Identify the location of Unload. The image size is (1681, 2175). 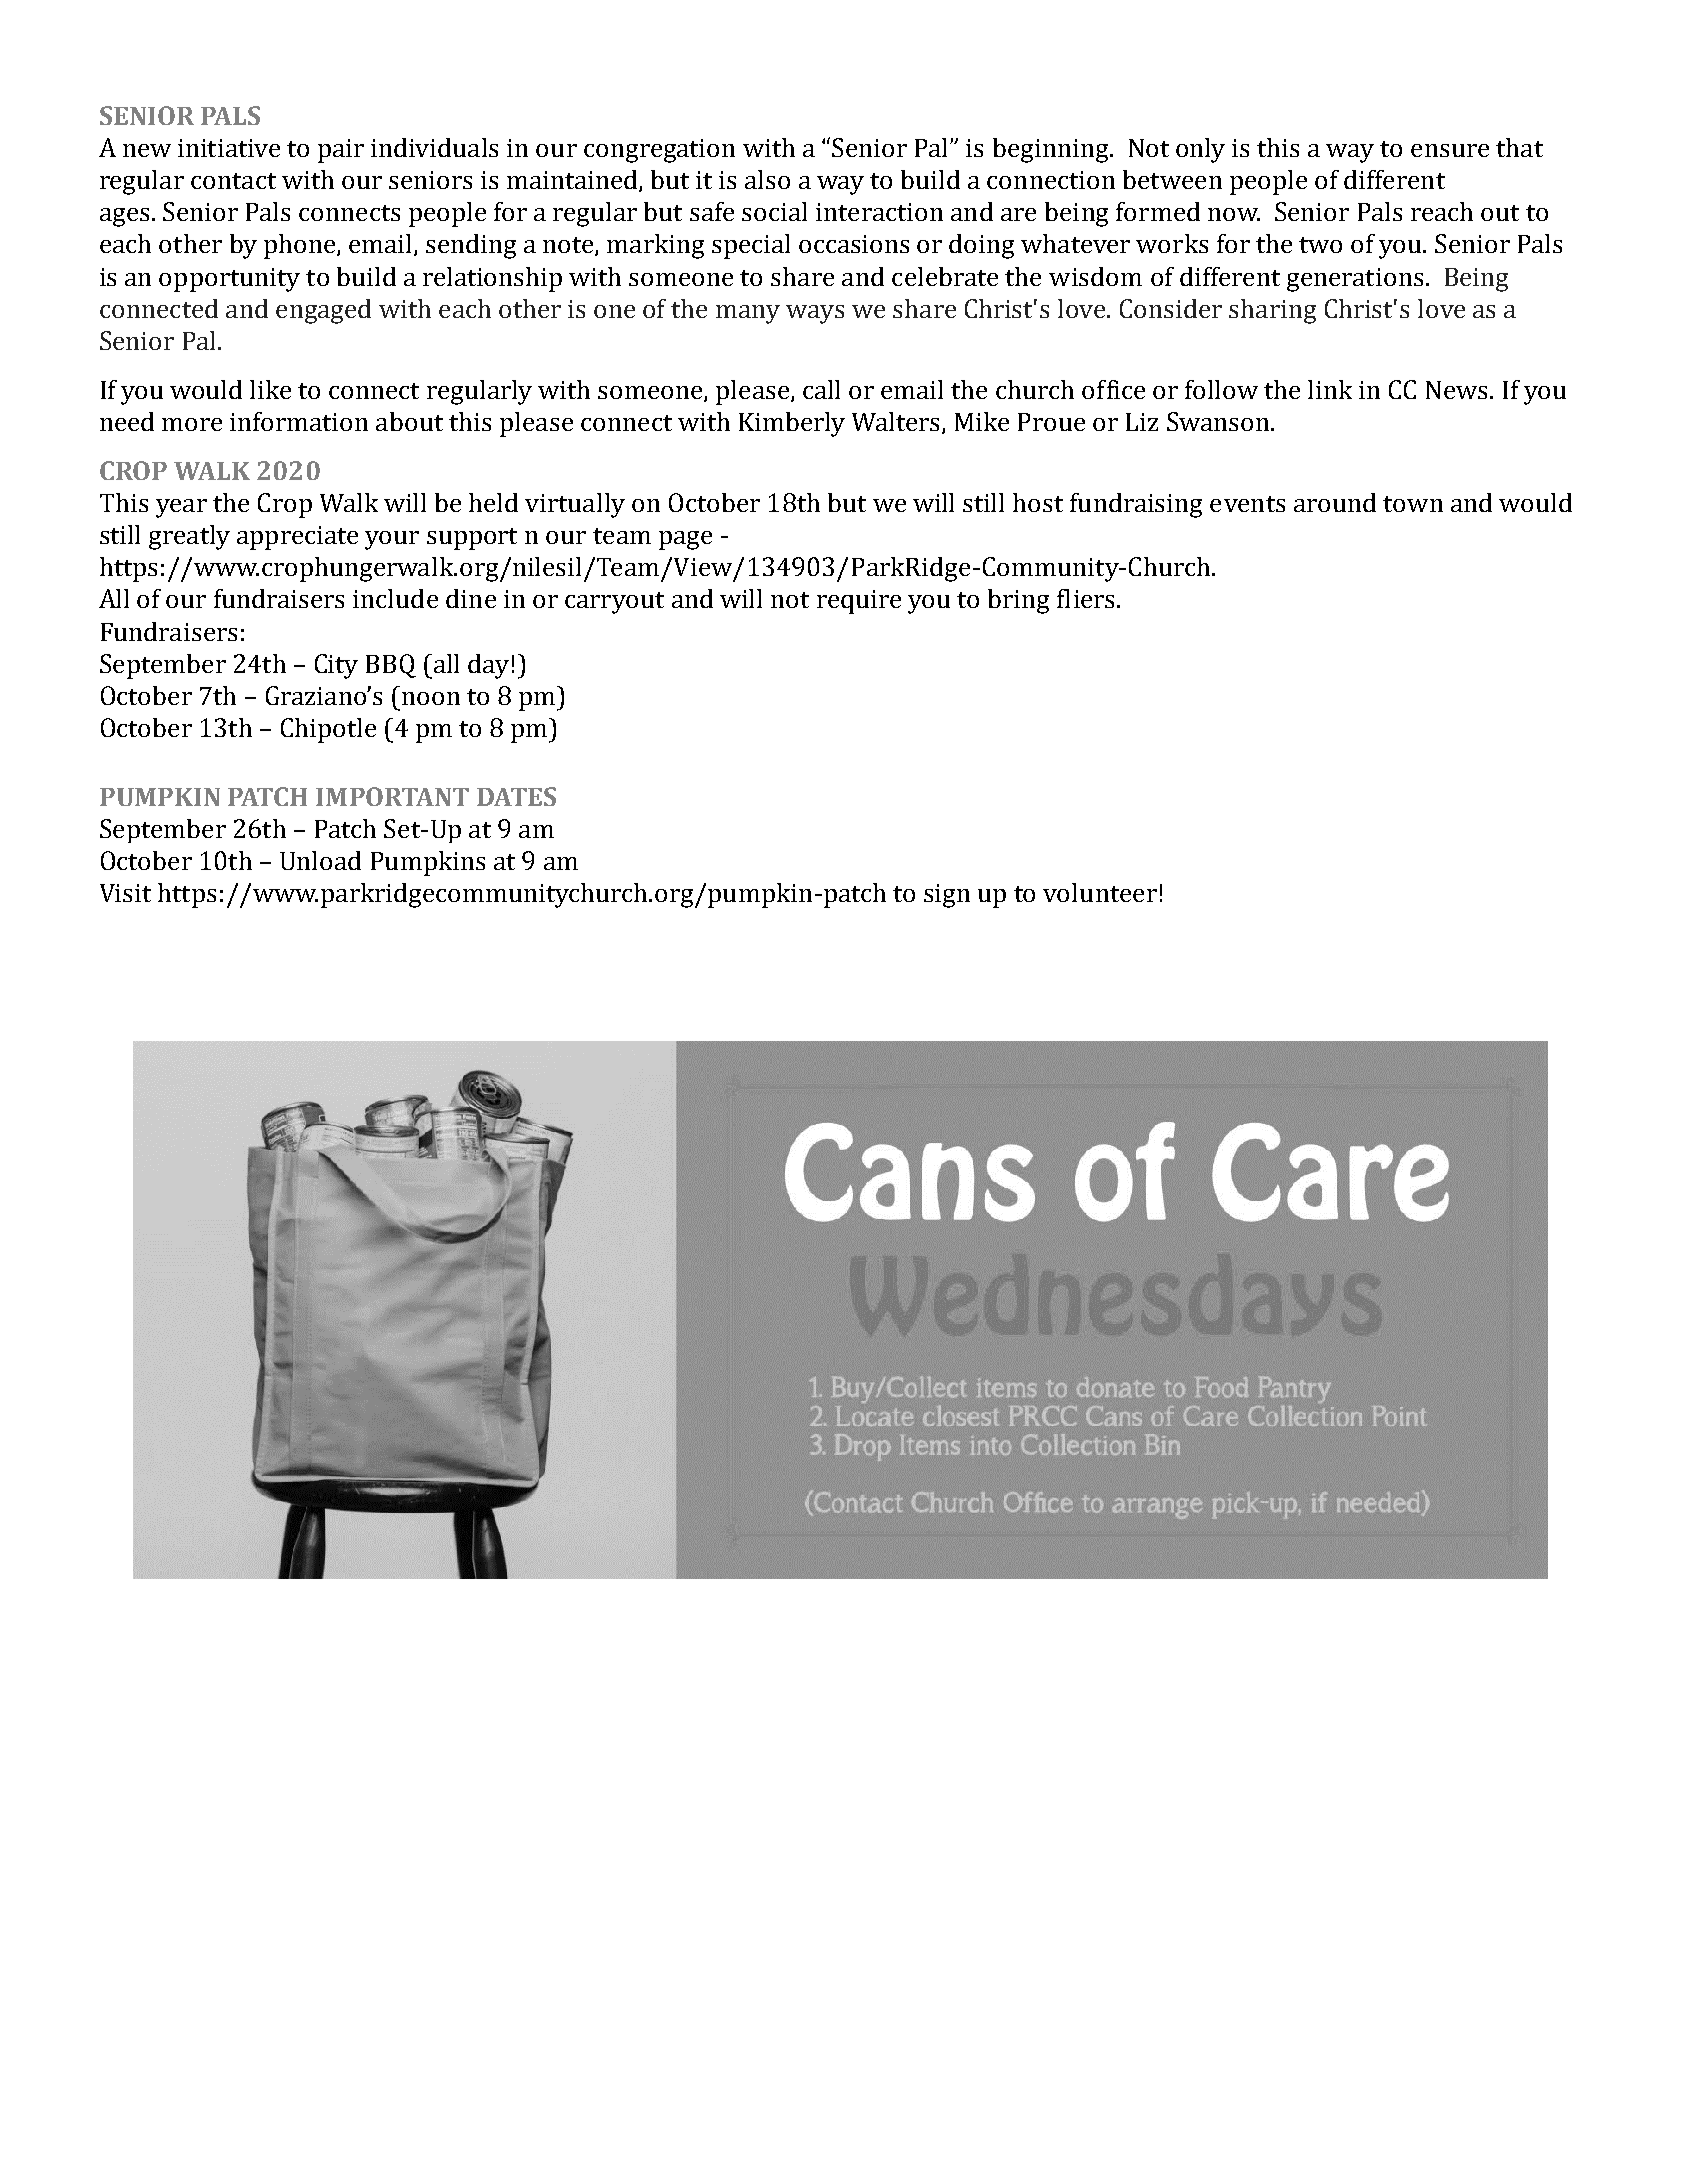
(320, 860).
